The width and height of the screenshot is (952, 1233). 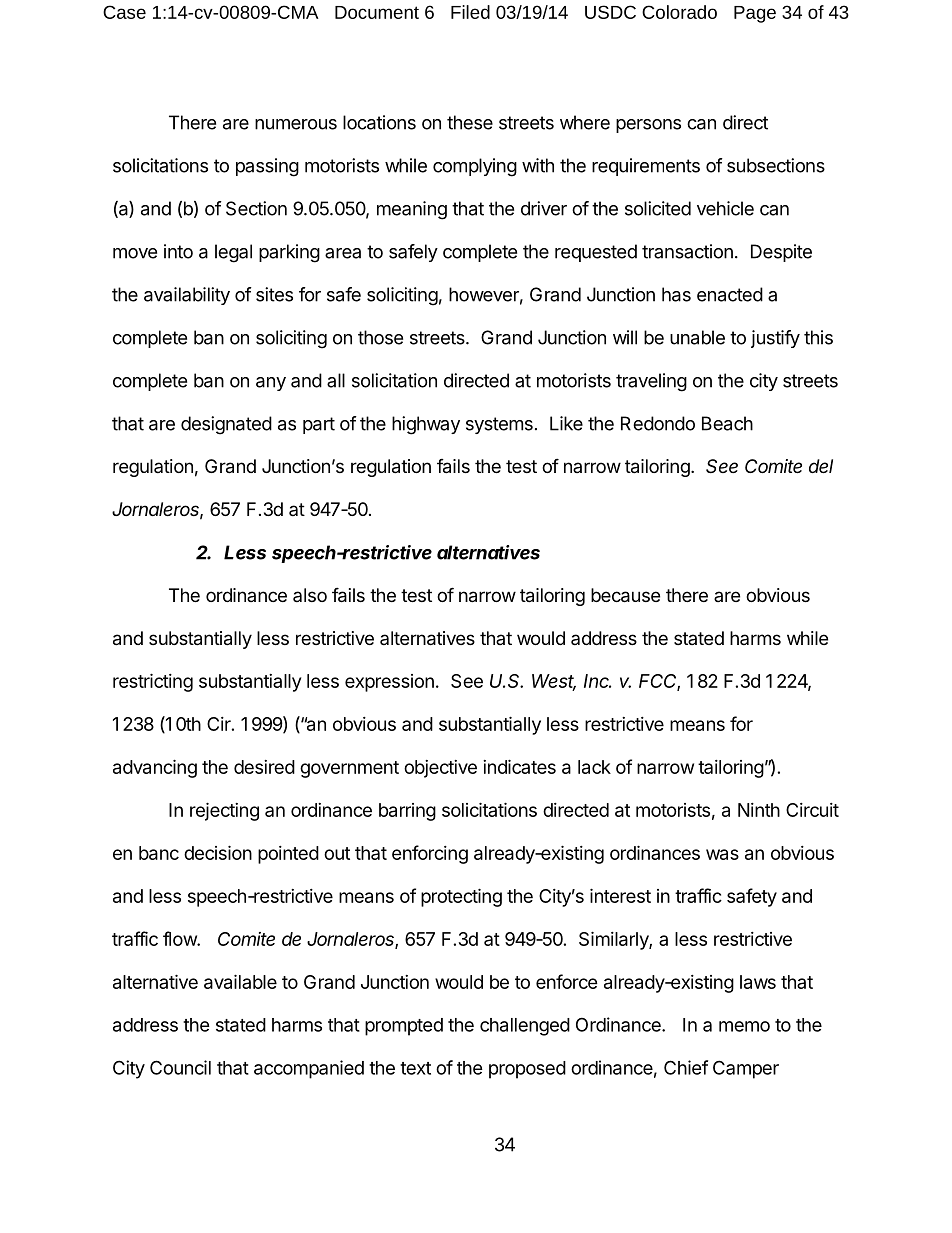 What do you see at coordinates (755, 14) in the screenshot?
I see `Page` at bounding box center [755, 14].
